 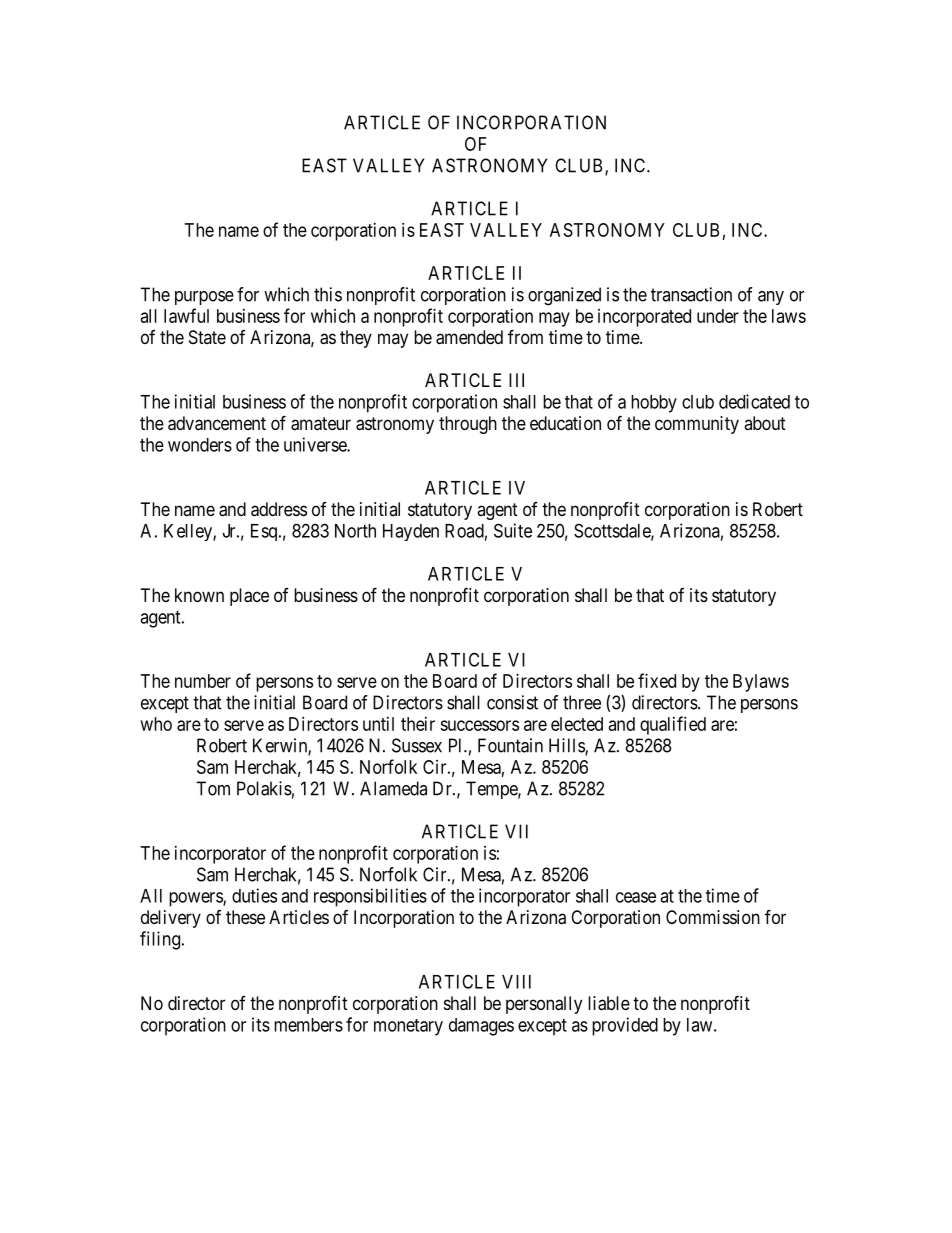 I want to click on Suite, so click(x=513, y=530).
